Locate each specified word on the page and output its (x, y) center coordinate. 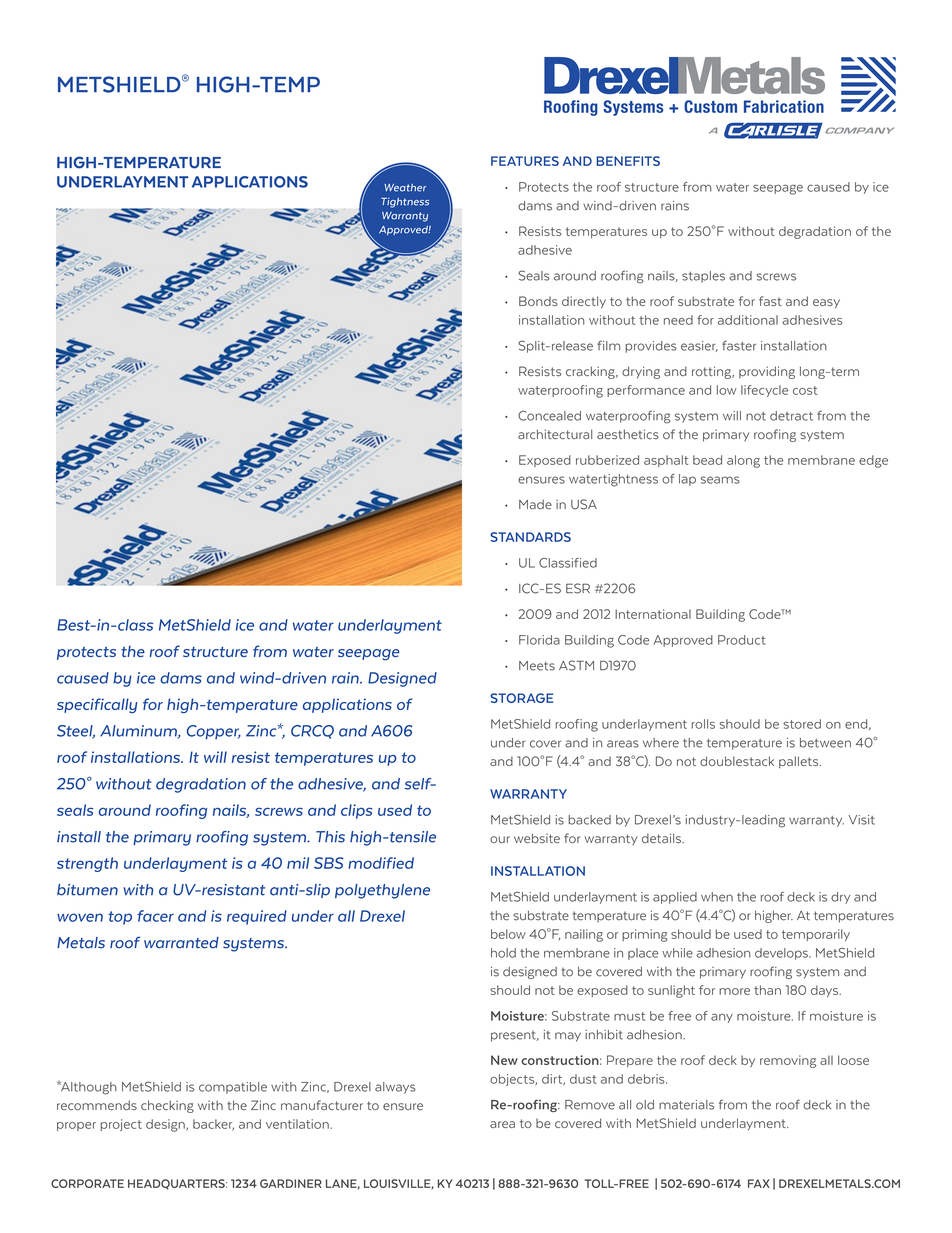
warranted (181, 943)
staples (703, 277)
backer (213, 1125)
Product (741, 640)
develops (782, 954)
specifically (97, 705)
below (508, 934)
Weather (405, 188)
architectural (555, 434)
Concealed (549, 415)
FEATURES (525, 161)
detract (791, 416)
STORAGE (521, 698)
